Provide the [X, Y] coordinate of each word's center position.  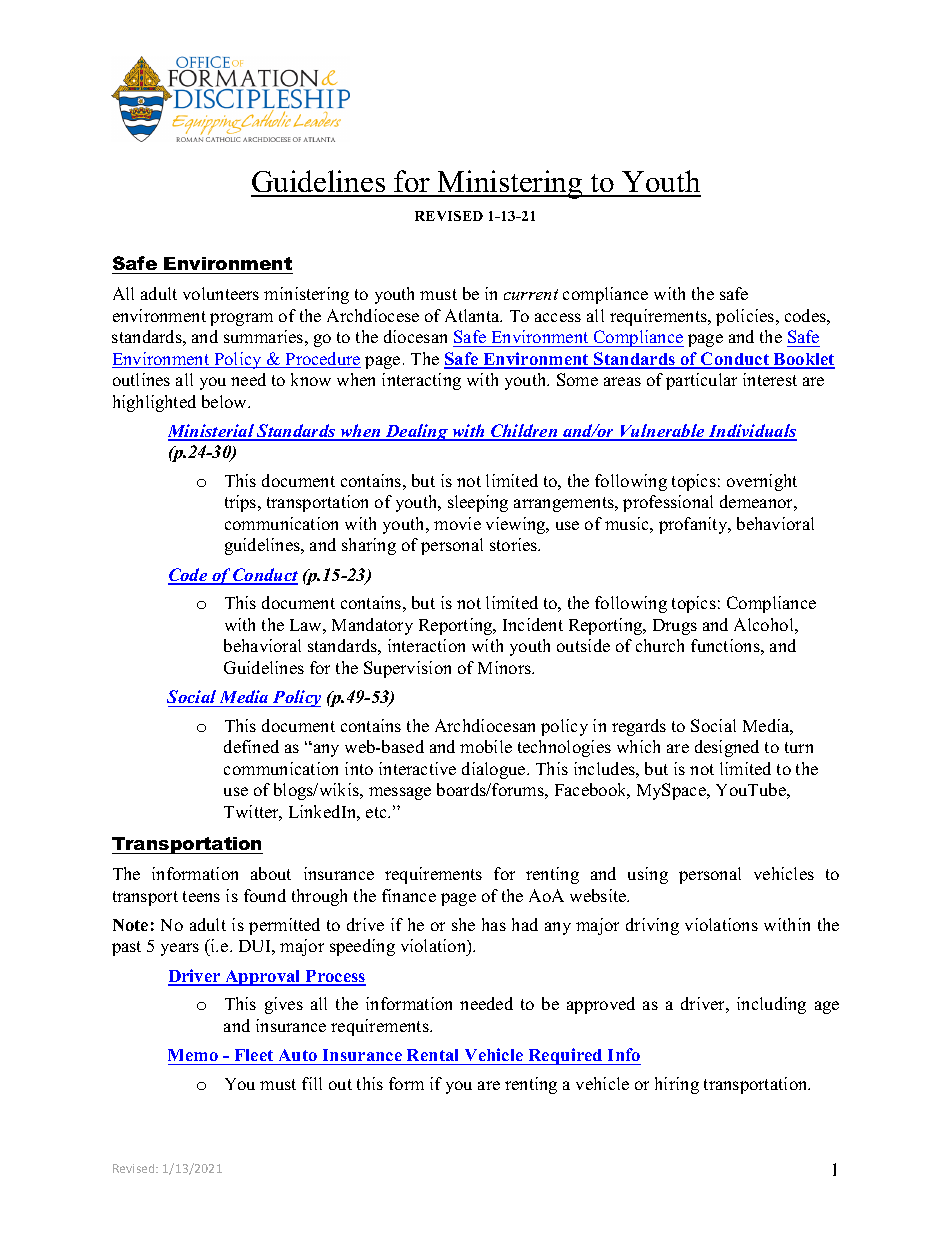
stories [515, 544]
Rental [432, 1055]
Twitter [253, 813]
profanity [694, 525]
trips [242, 503]
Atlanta [473, 315]
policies [746, 317]
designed [727, 748]
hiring [677, 1085]
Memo [193, 1055]
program [241, 319]
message [400, 793]
